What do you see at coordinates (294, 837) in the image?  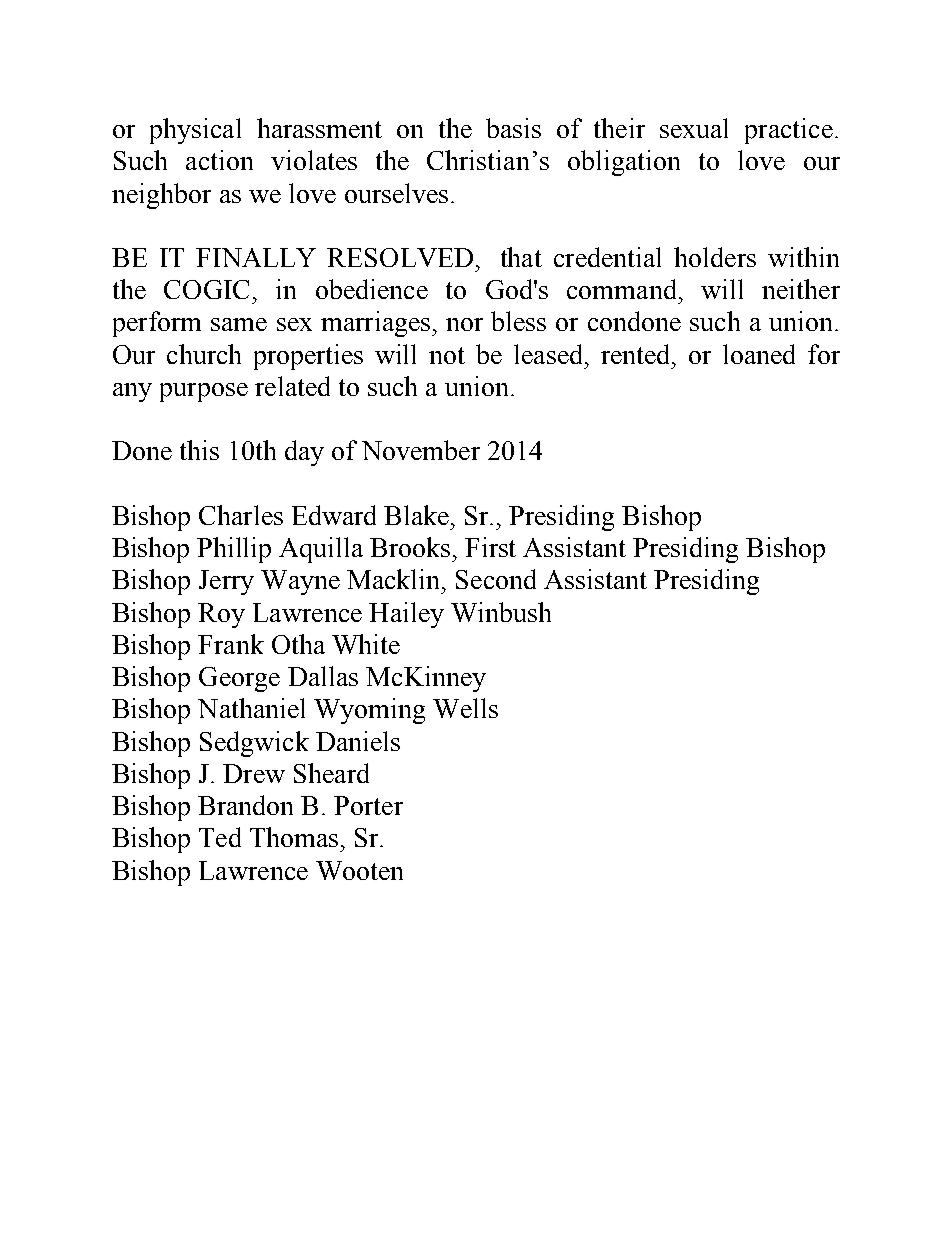 I see `Thomas` at bounding box center [294, 837].
